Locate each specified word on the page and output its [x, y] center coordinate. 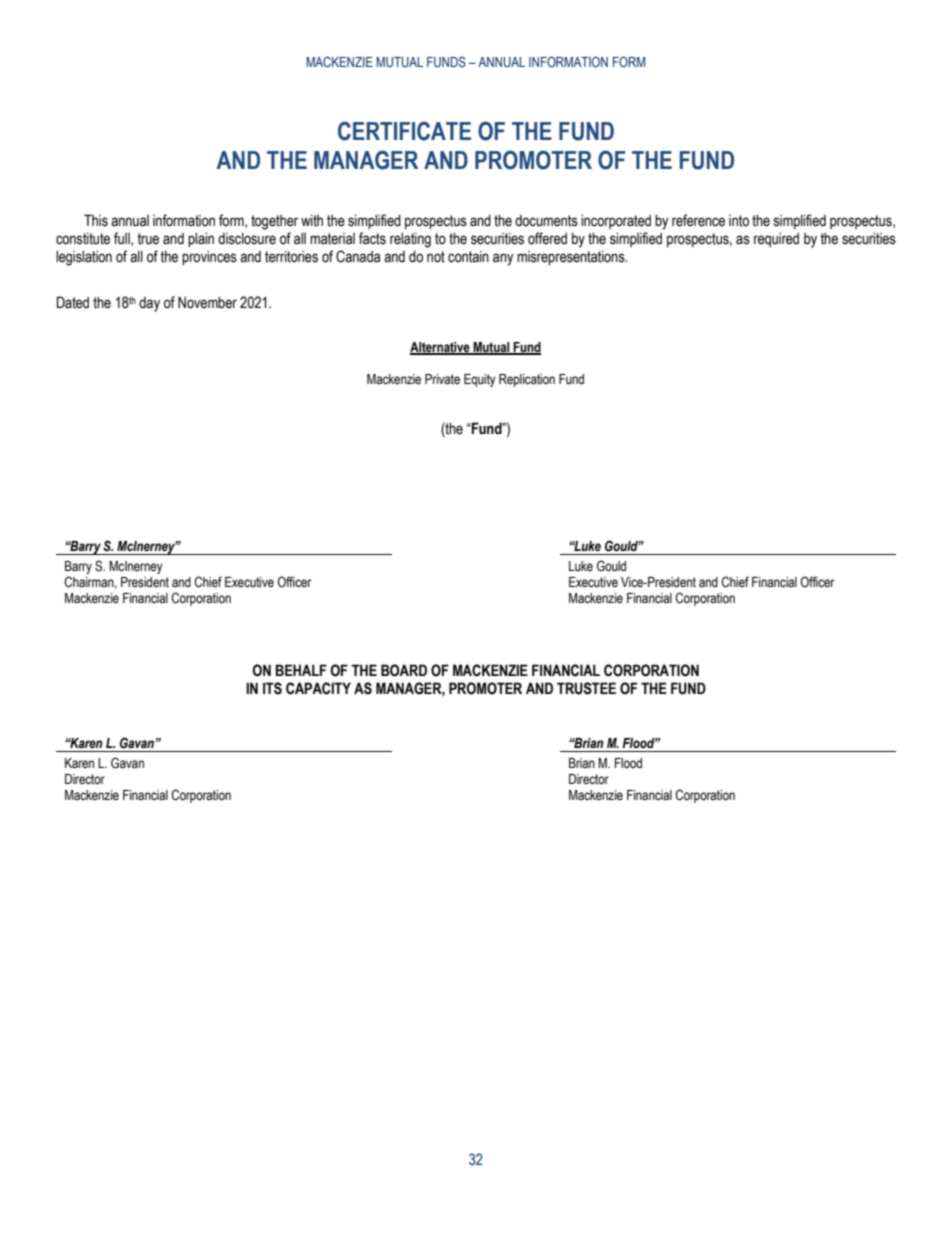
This [96, 220]
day [149, 304]
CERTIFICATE [404, 131]
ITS [272, 688]
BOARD [404, 670]
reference [698, 220]
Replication [527, 380]
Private [442, 379]
